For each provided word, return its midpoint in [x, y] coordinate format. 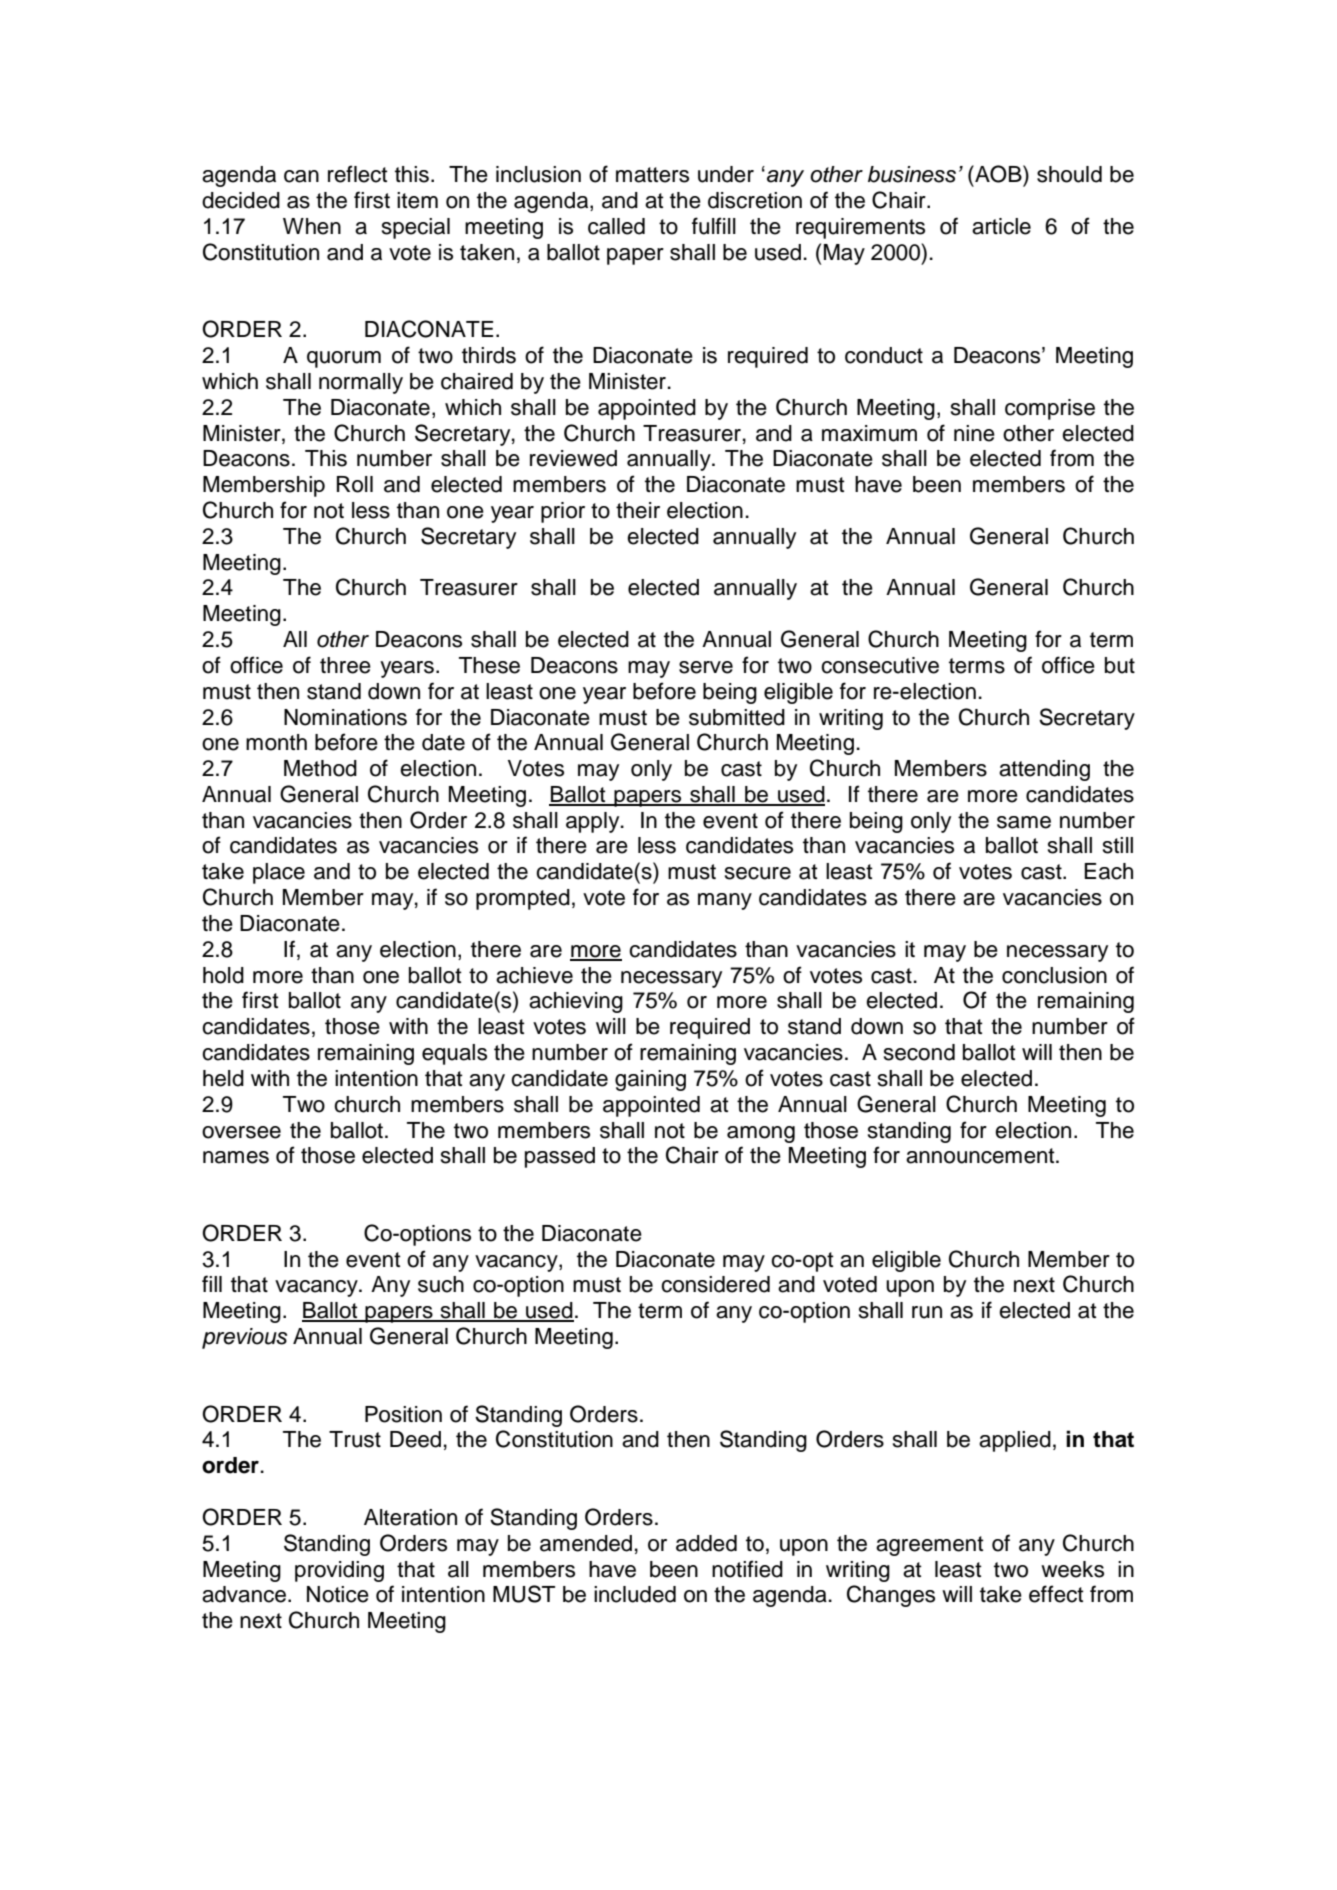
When [312, 226]
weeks [1072, 1569]
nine [974, 433]
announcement [981, 1156]
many [725, 901]
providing [339, 1571]
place [279, 873]
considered [715, 1284]
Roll [355, 484]
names [236, 1157]
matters [652, 175]
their [638, 510]
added [706, 1543]
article [1001, 226]
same [1024, 822]
